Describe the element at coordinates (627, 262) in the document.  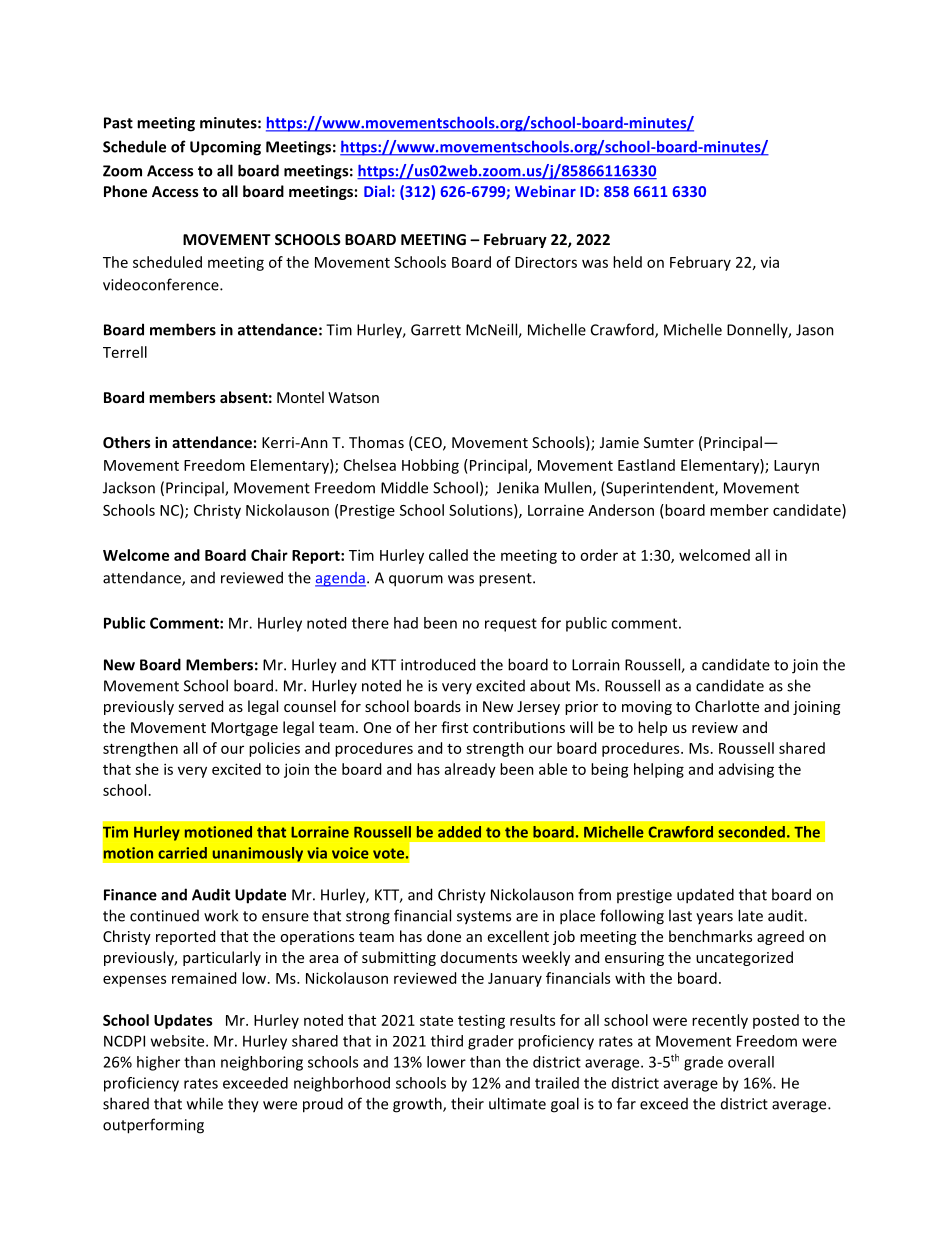
I see `held` at that location.
